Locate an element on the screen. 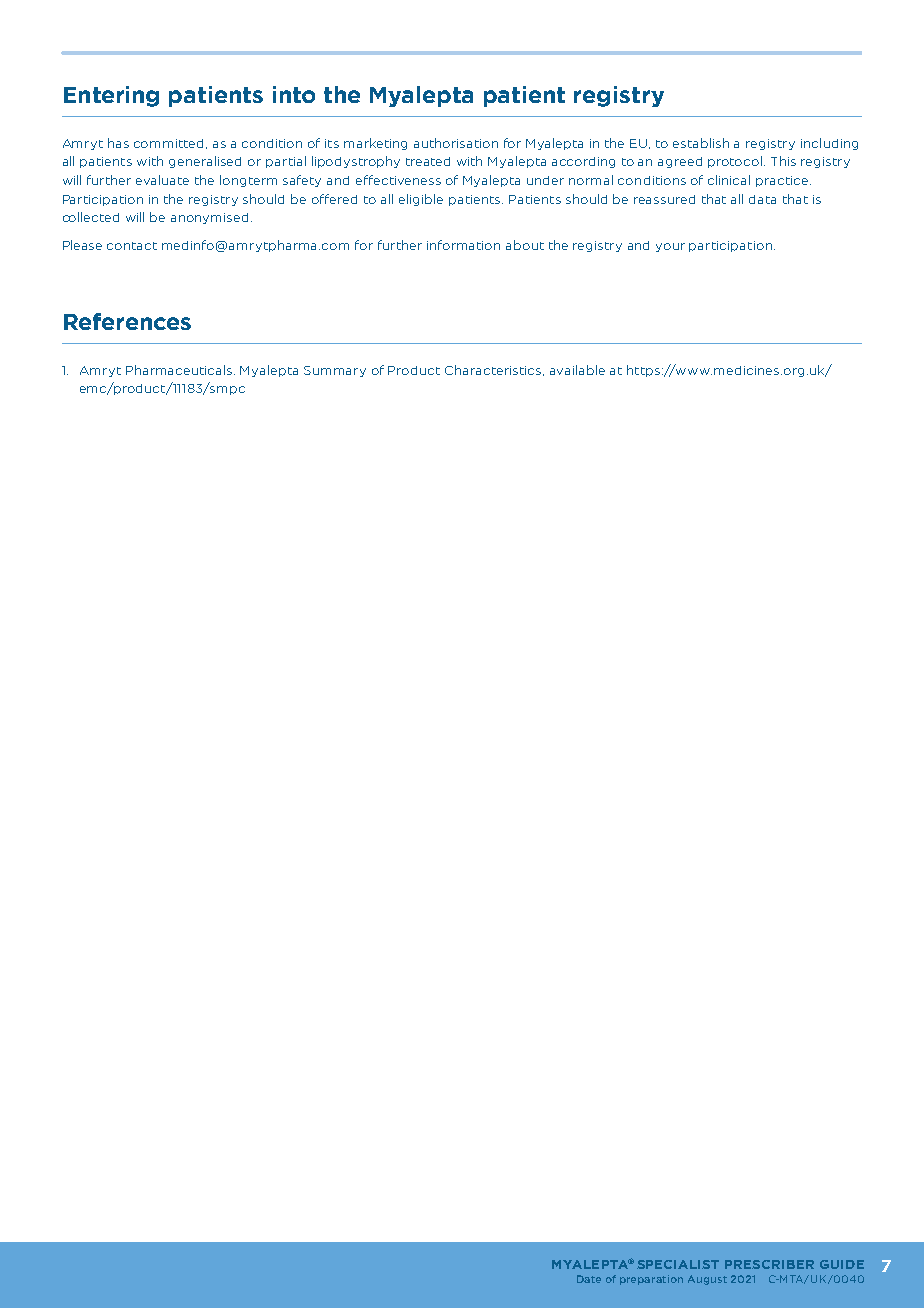 The image size is (924, 1308). Summary is located at coordinates (335, 371).
